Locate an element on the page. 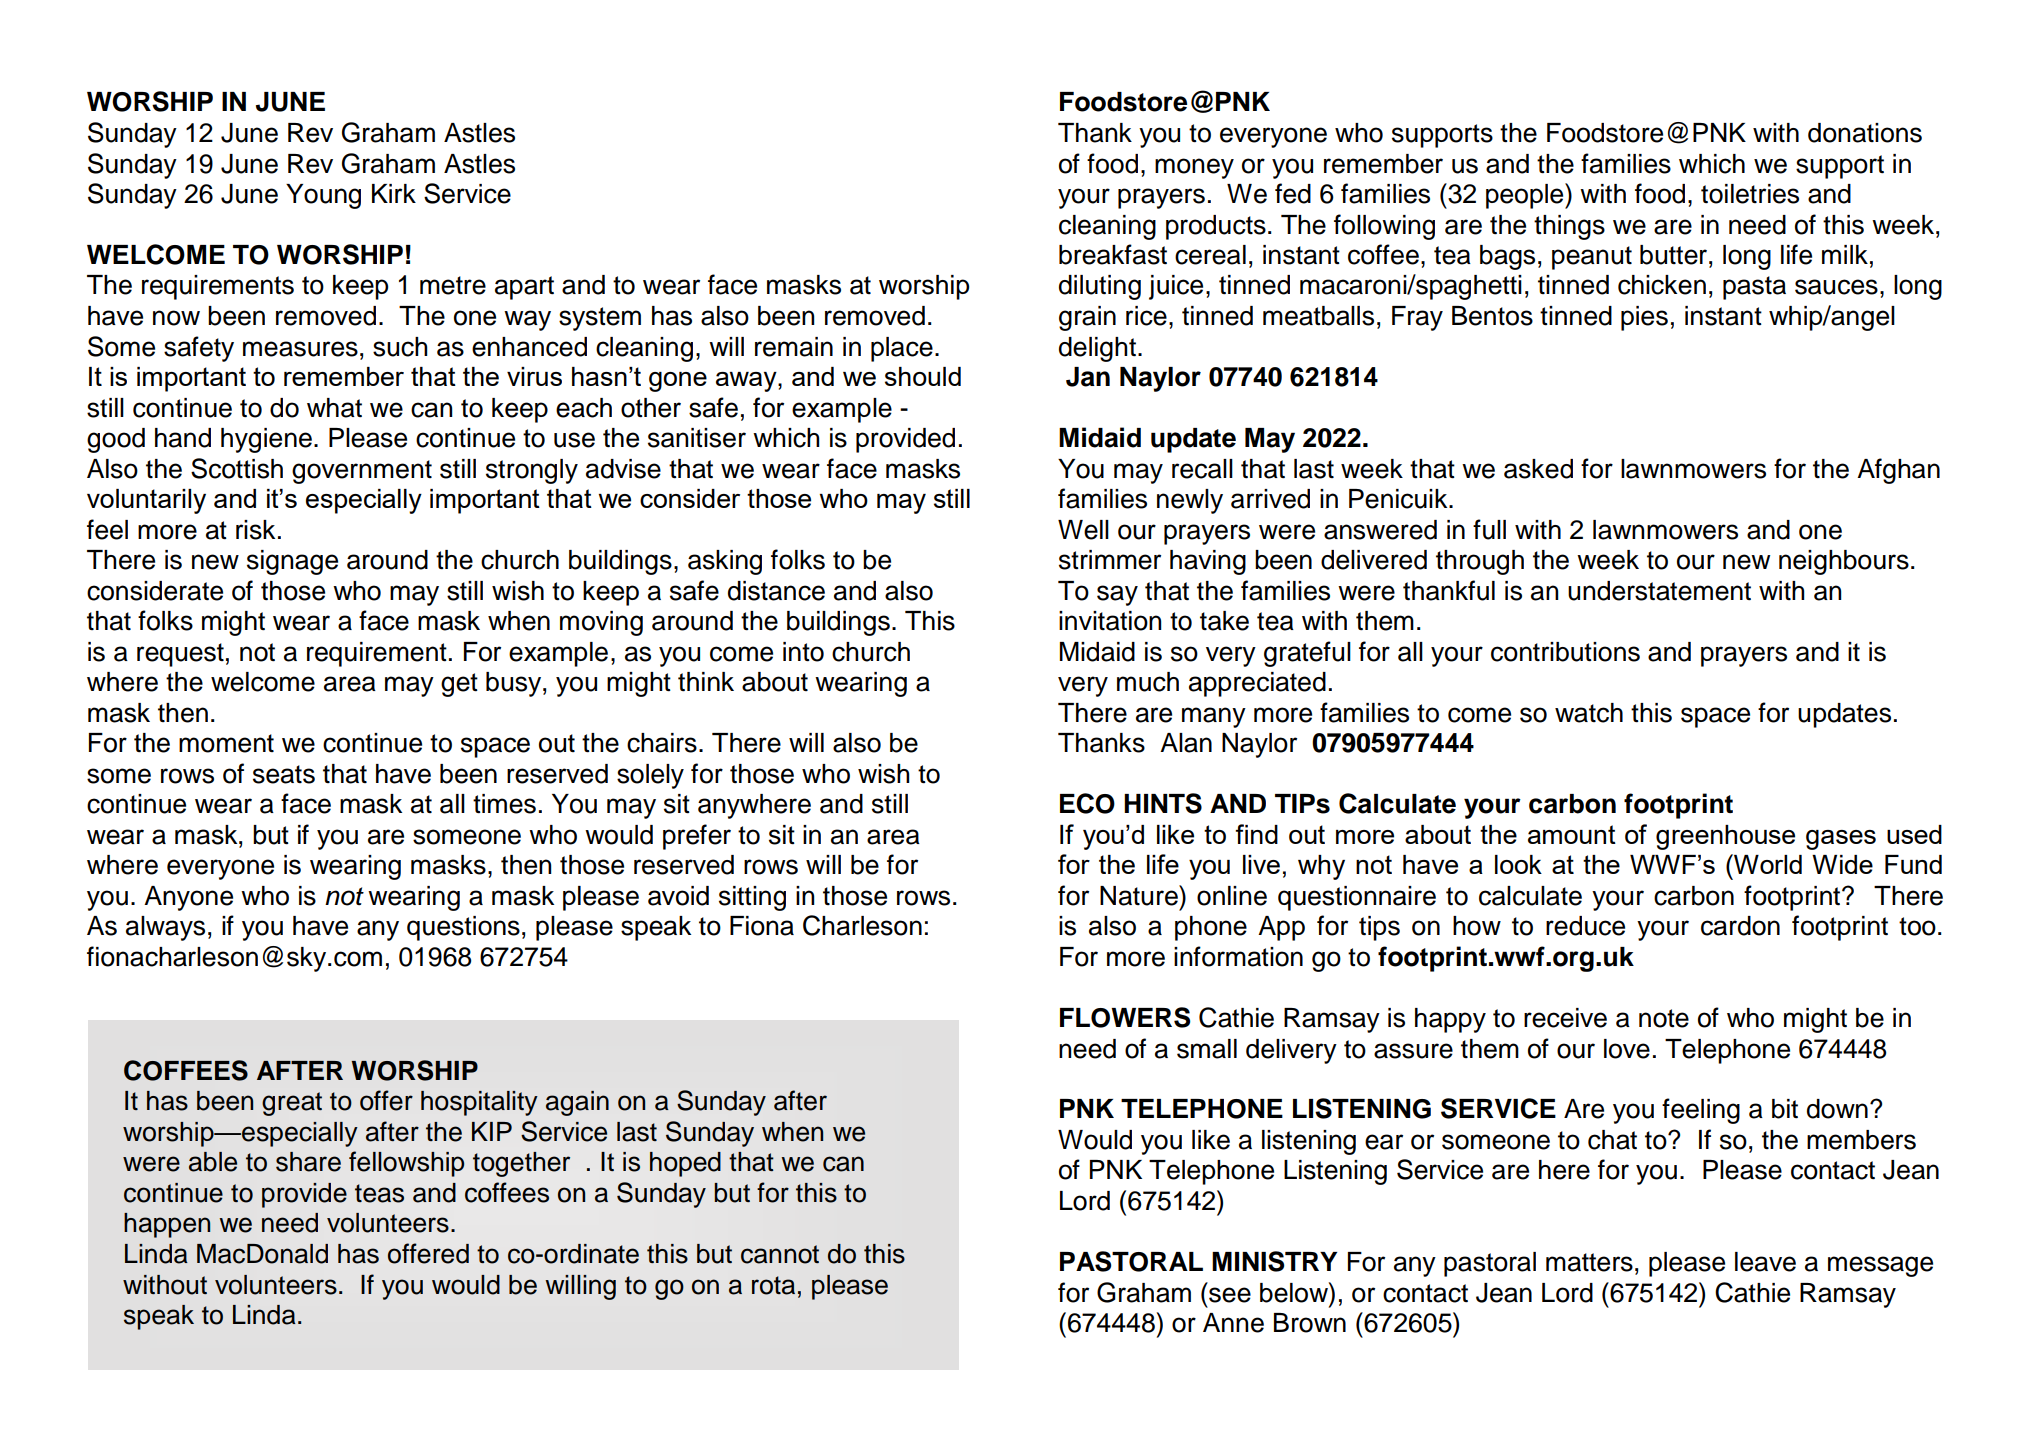  pies is located at coordinates (1644, 318).
